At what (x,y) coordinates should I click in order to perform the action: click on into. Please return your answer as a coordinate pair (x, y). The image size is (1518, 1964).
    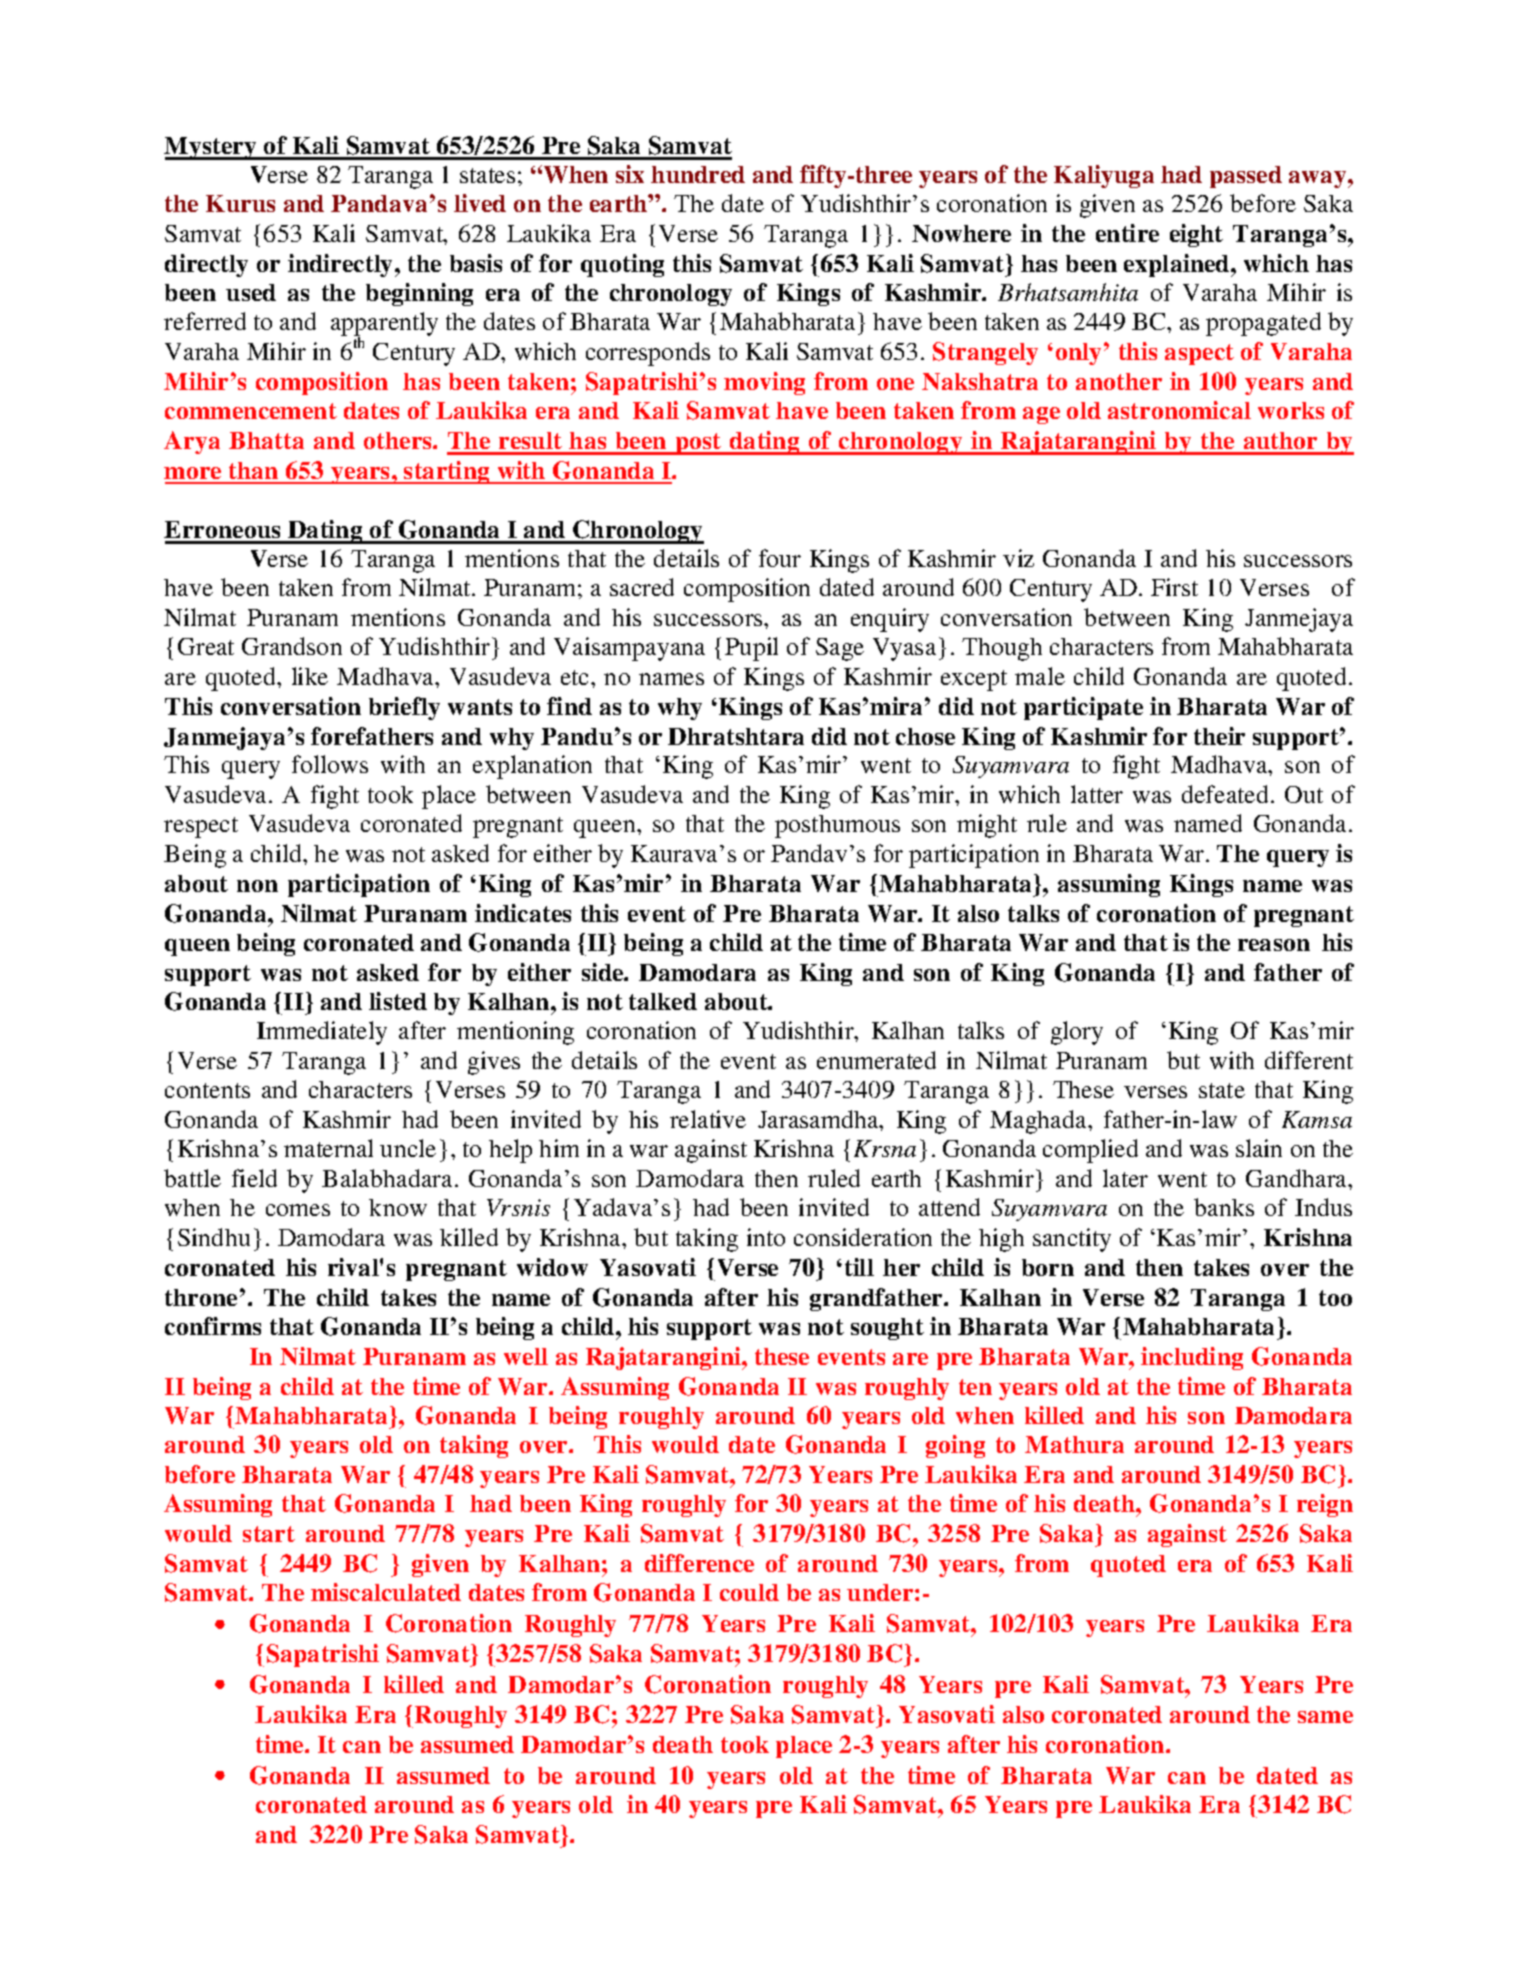
    Looking at the image, I should click on (766, 1237).
